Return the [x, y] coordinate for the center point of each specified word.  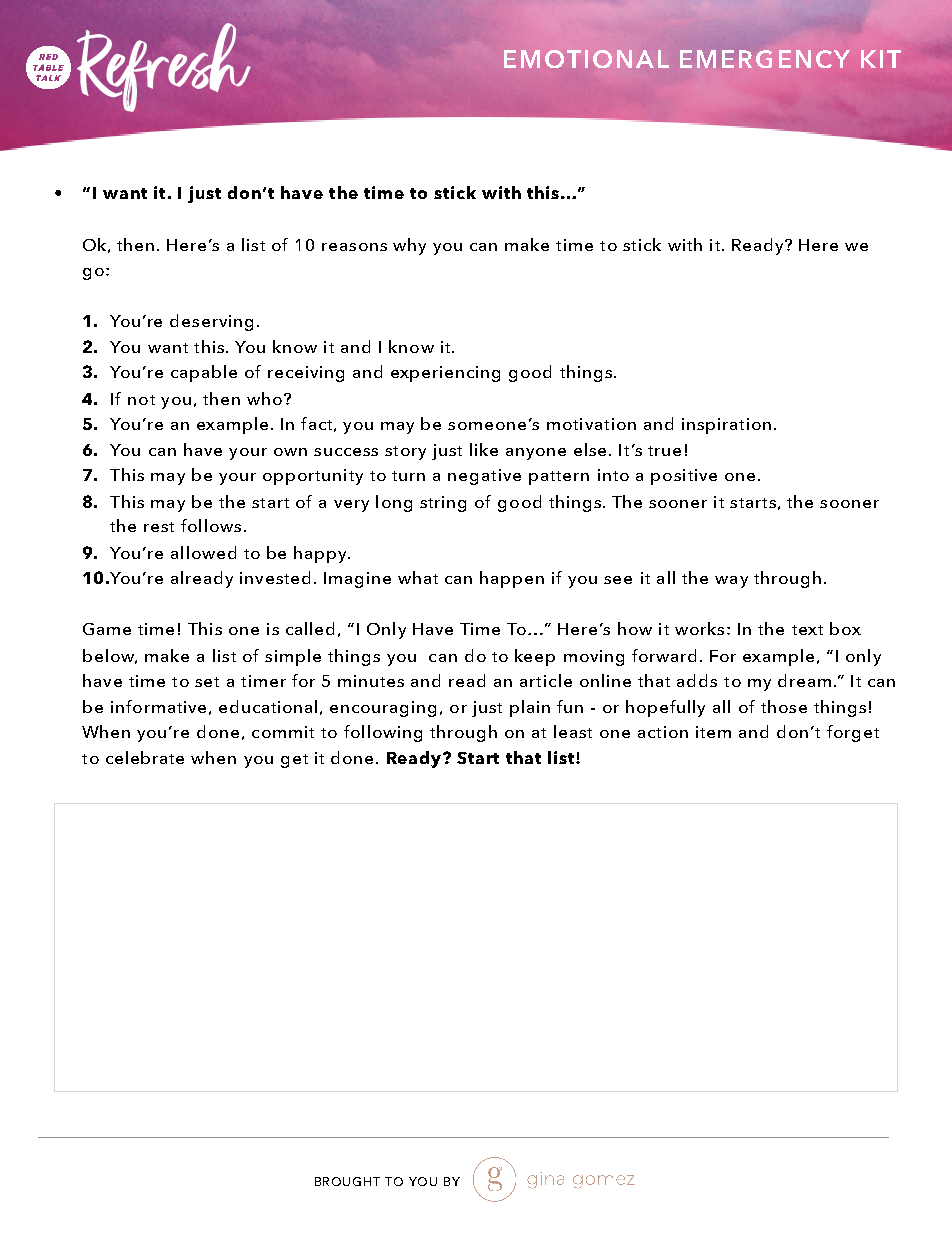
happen [512, 579]
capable [204, 373]
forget [853, 733]
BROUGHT [347, 1181]
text [807, 630]
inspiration [726, 426]
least [573, 731]
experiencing [445, 374]
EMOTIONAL [586, 59]
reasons [354, 247]
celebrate [145, 757]
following [383, 733]
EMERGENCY [765, 59]
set [207, 682]
